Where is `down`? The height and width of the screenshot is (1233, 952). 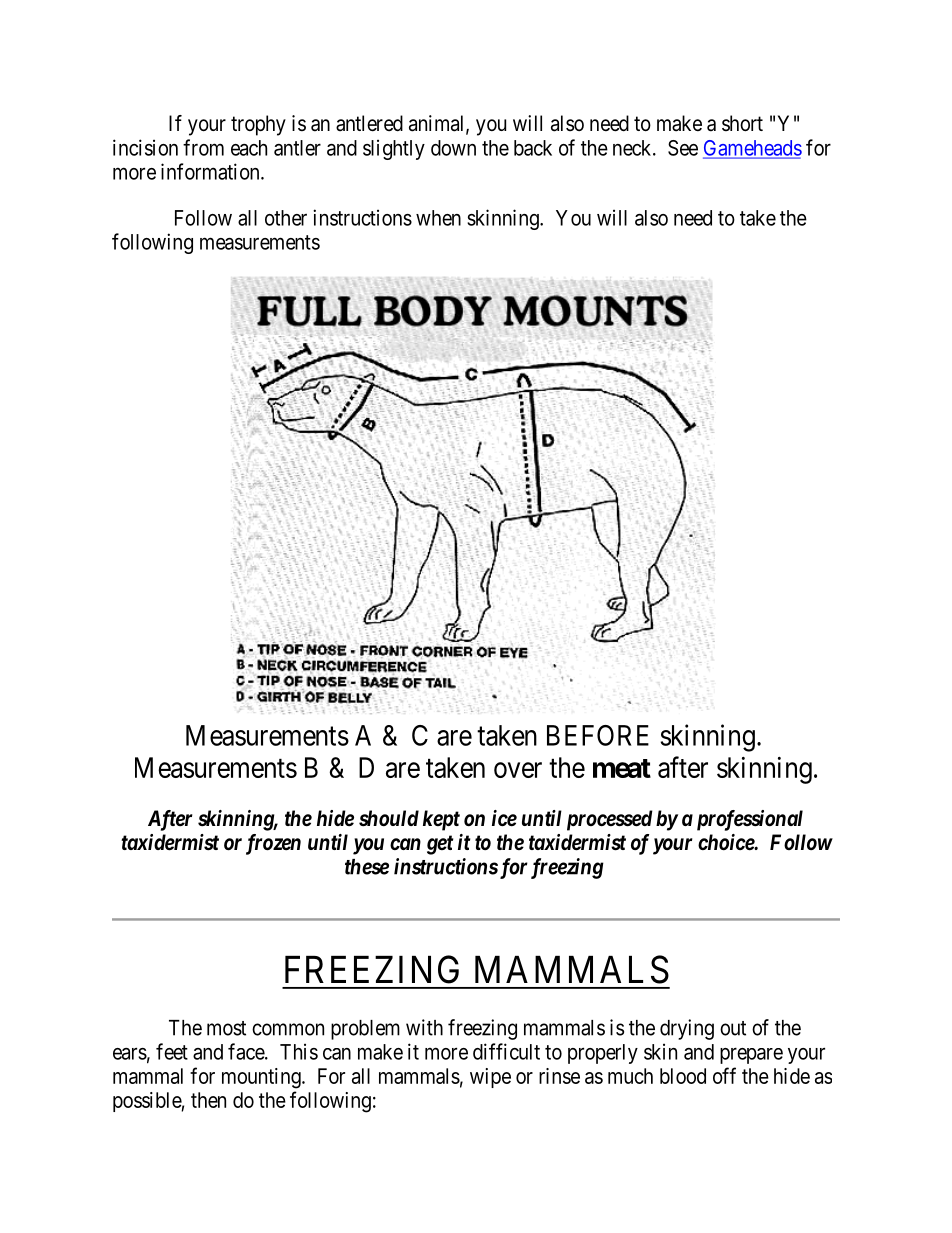
down is located at coordinates (453, 148).
